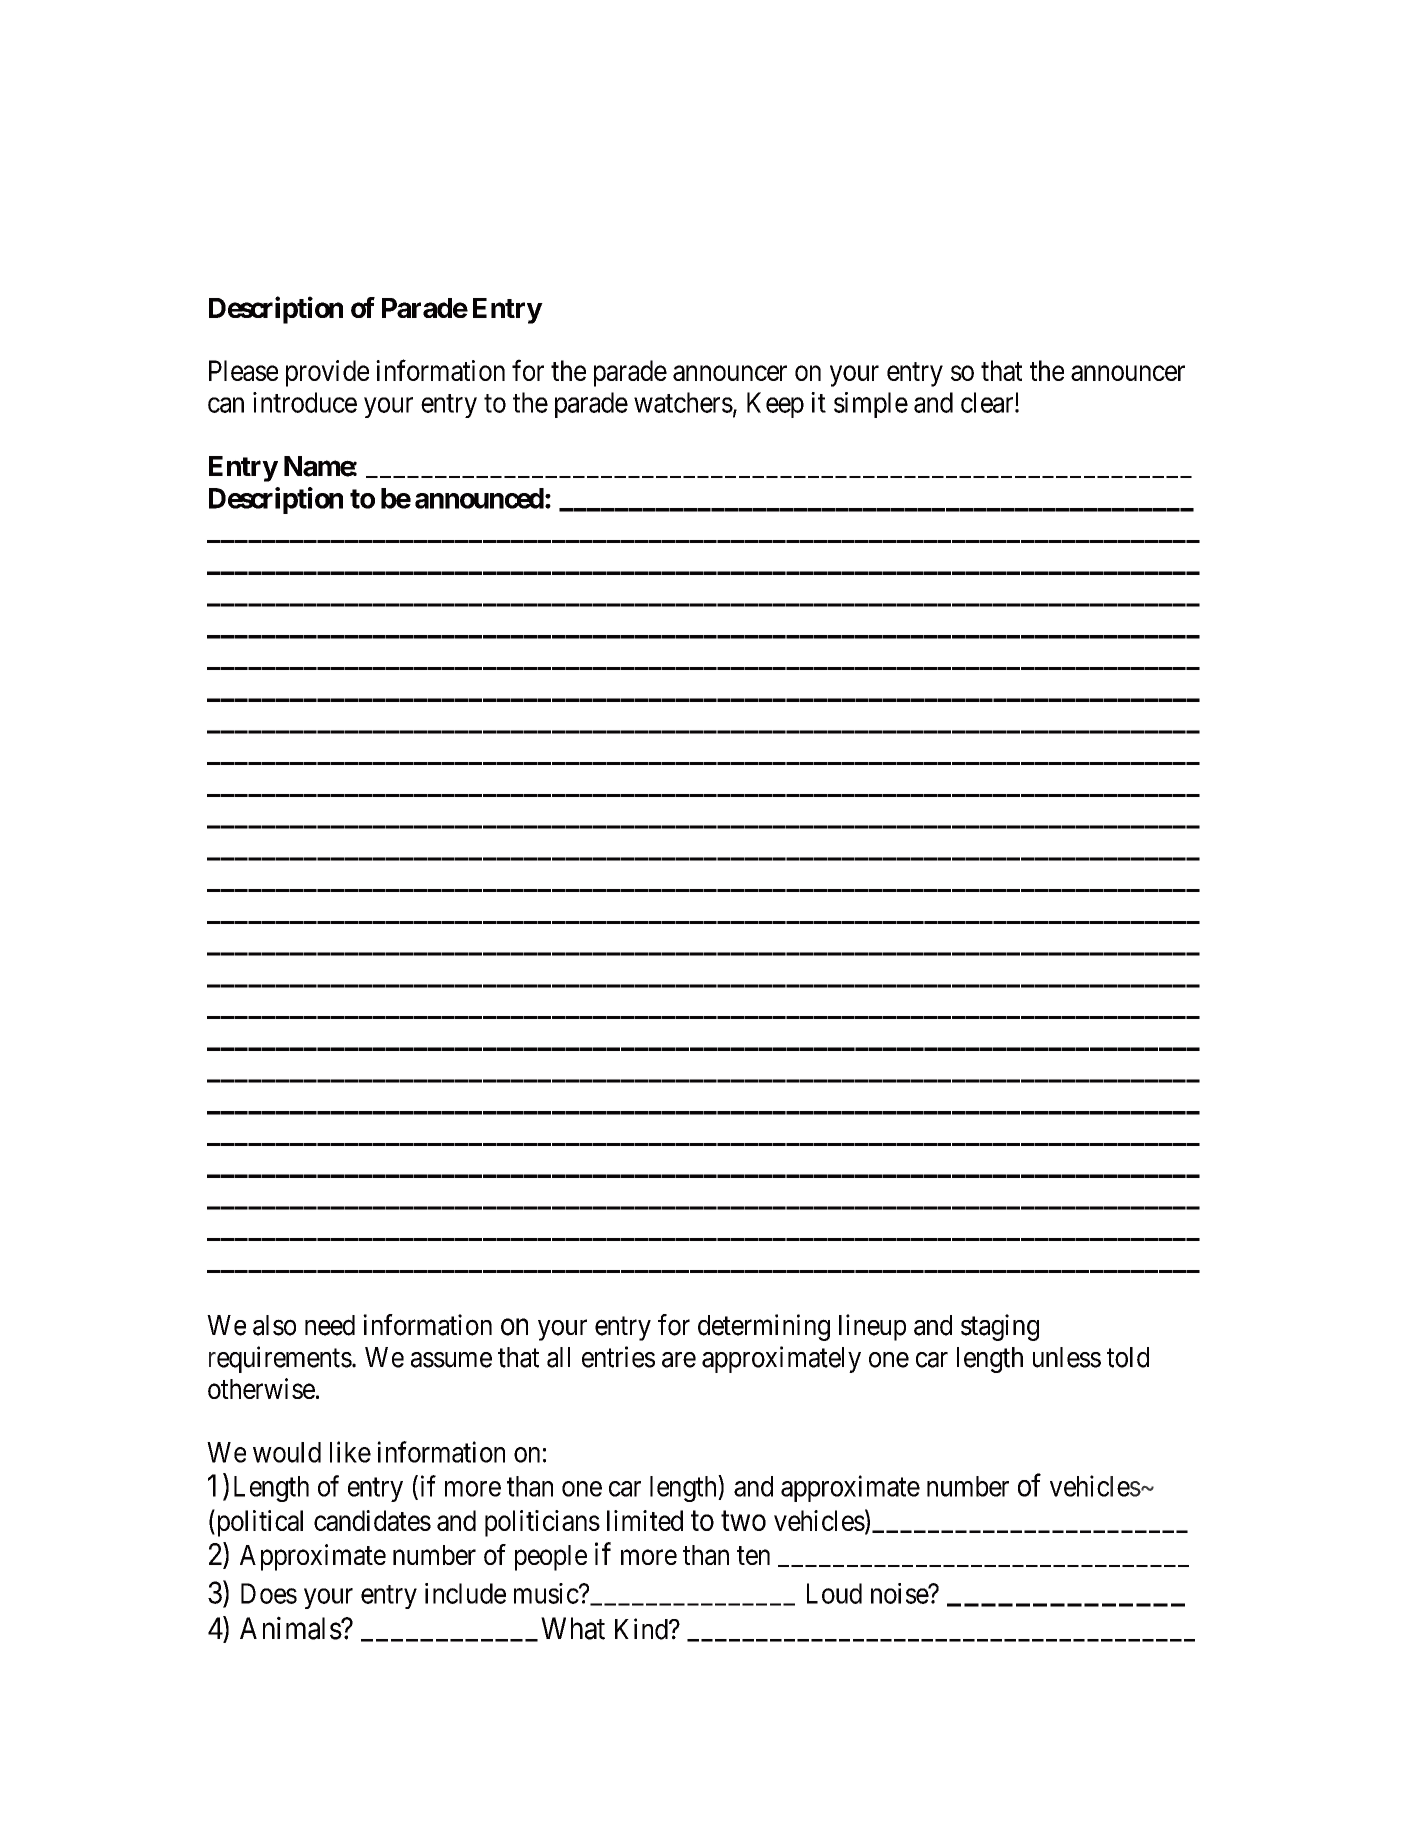  I want to click on Loud, so click(834, 1593).
